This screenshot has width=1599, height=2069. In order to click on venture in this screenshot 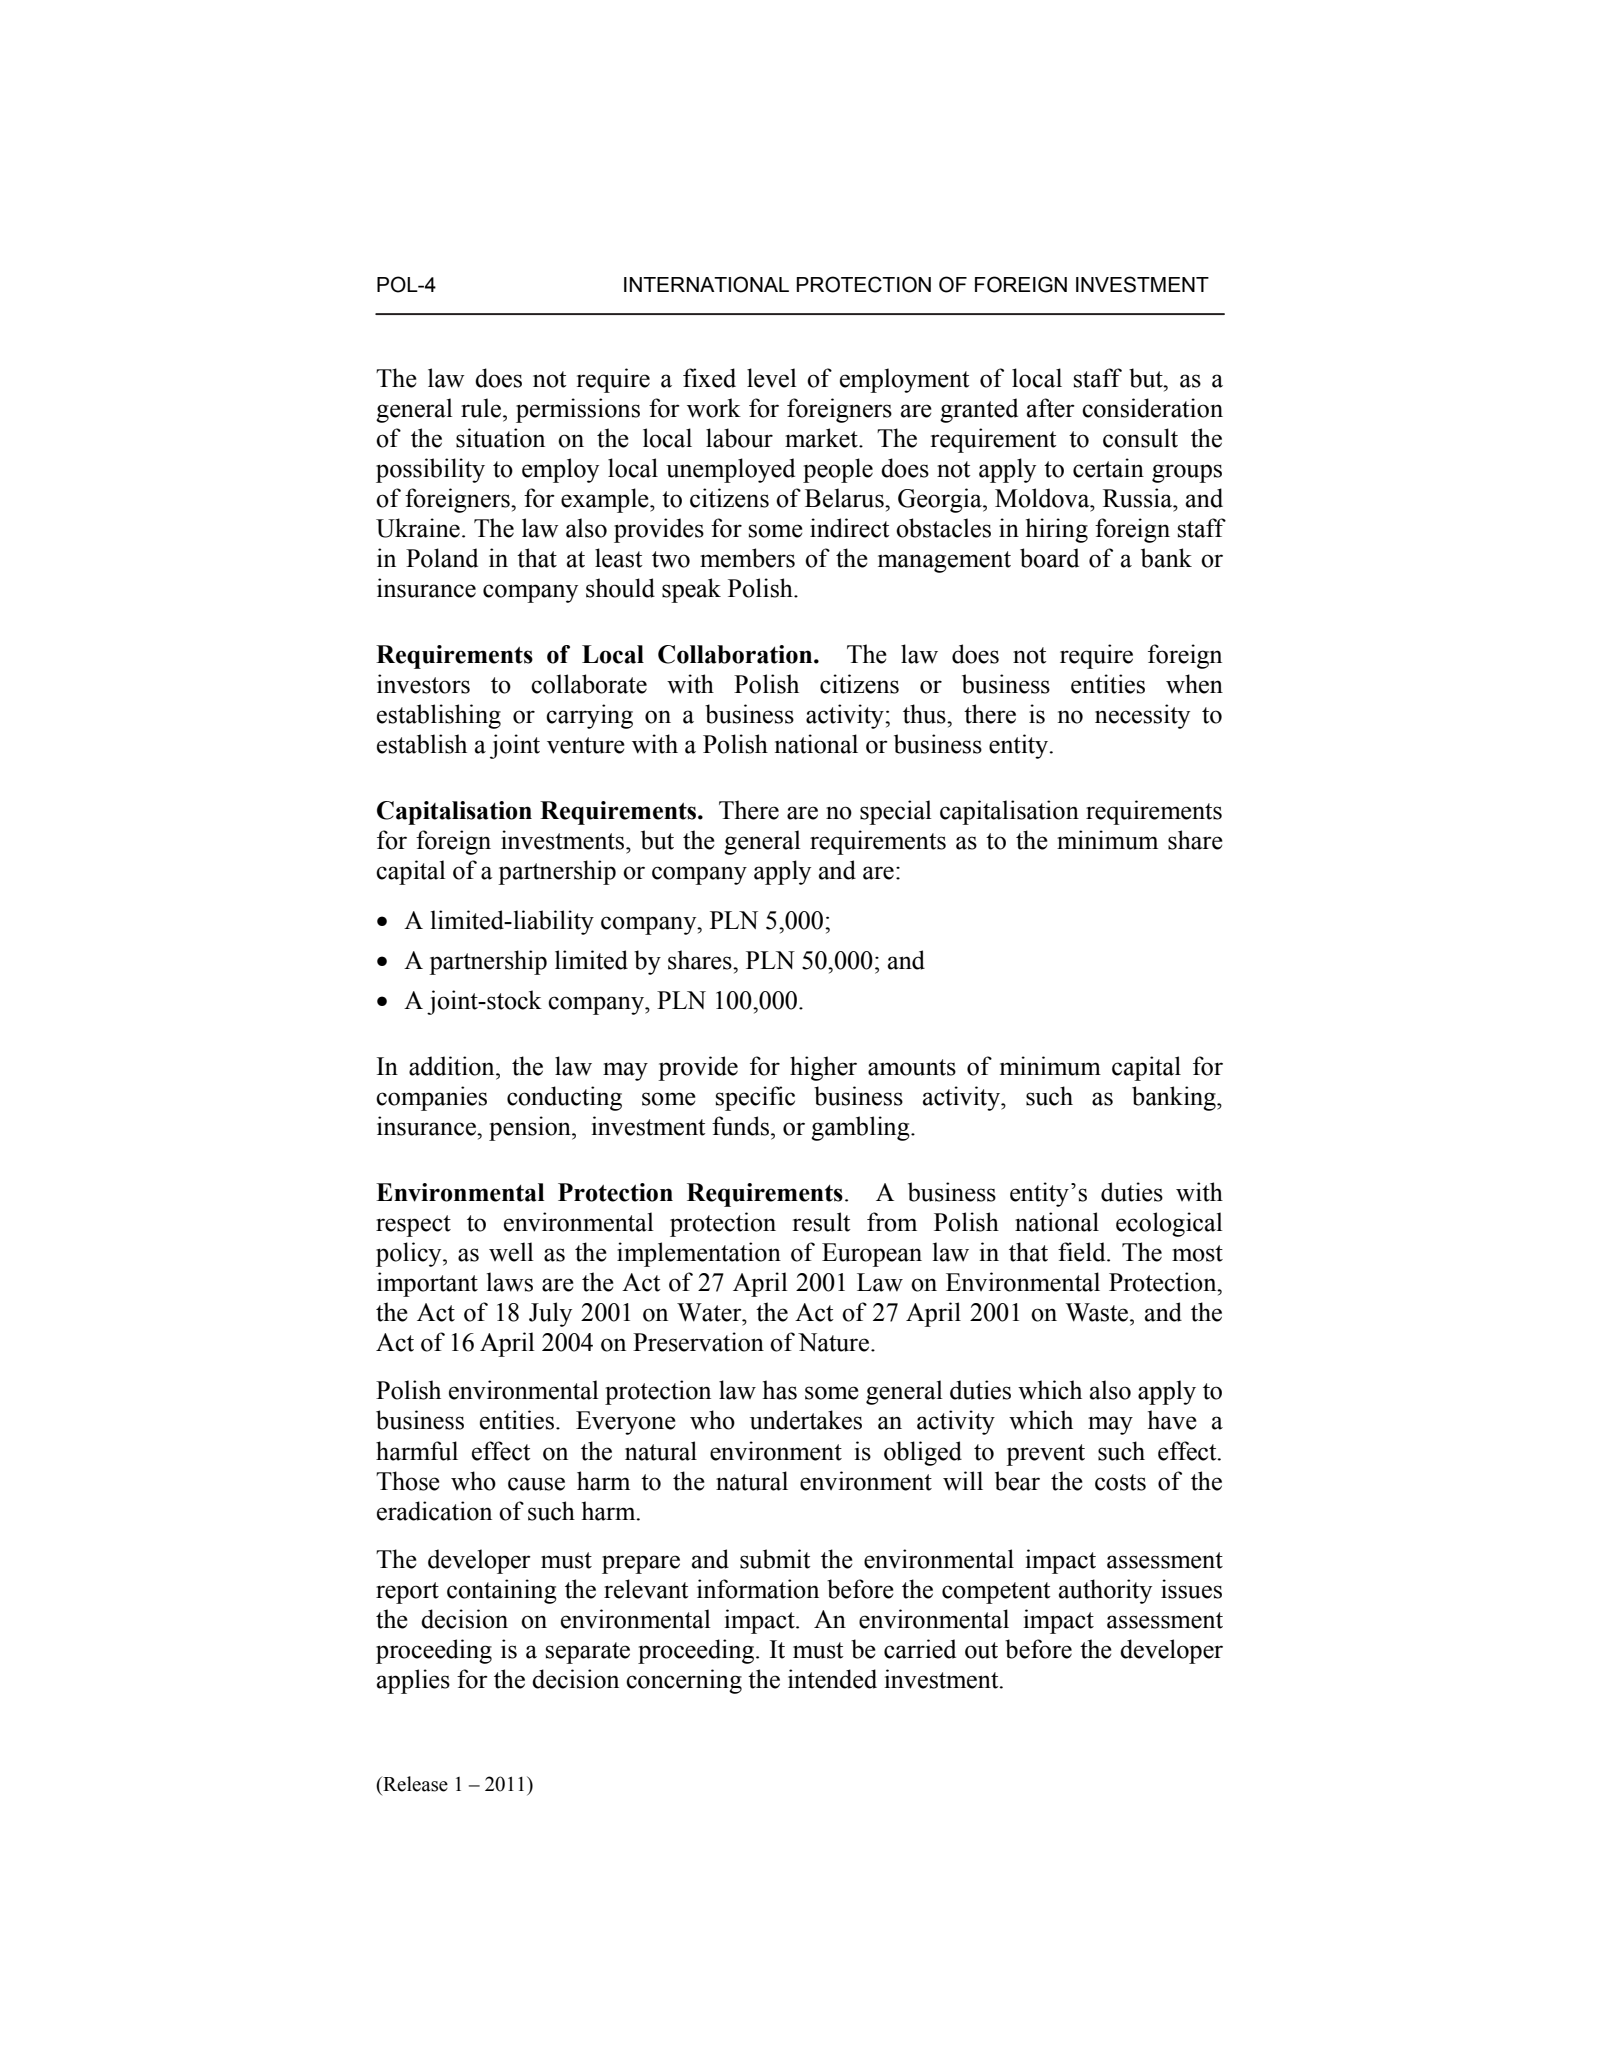, I will do `click(586, 745)`.
